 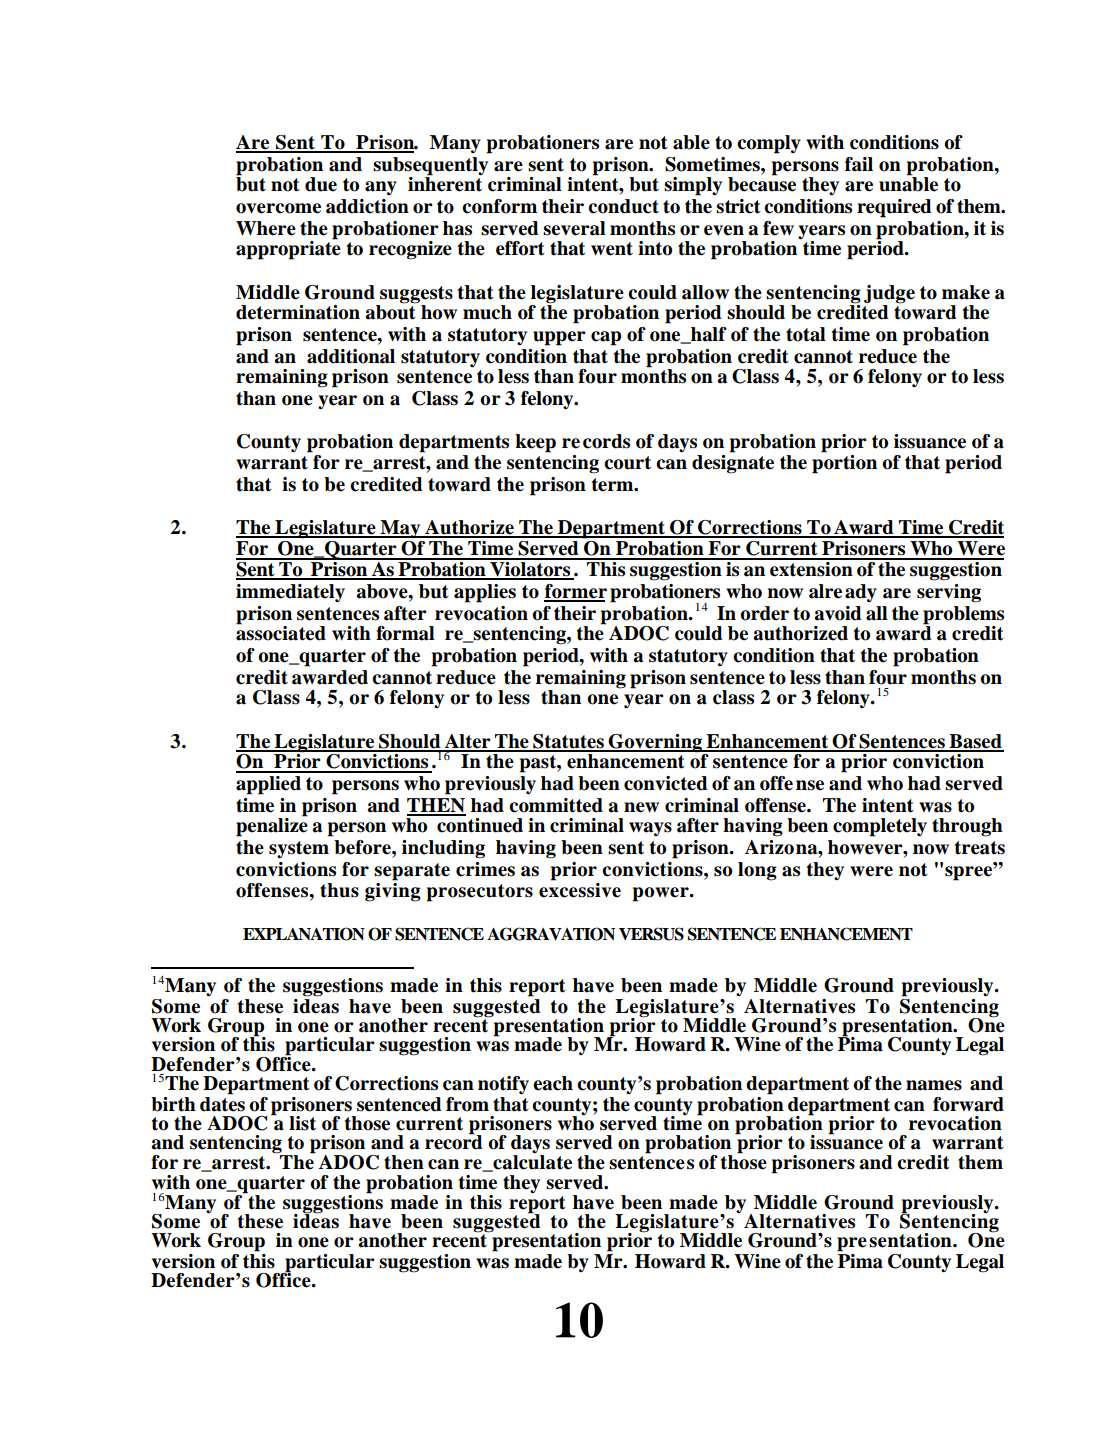 I want to click on due, so click(x=321, y=184).
